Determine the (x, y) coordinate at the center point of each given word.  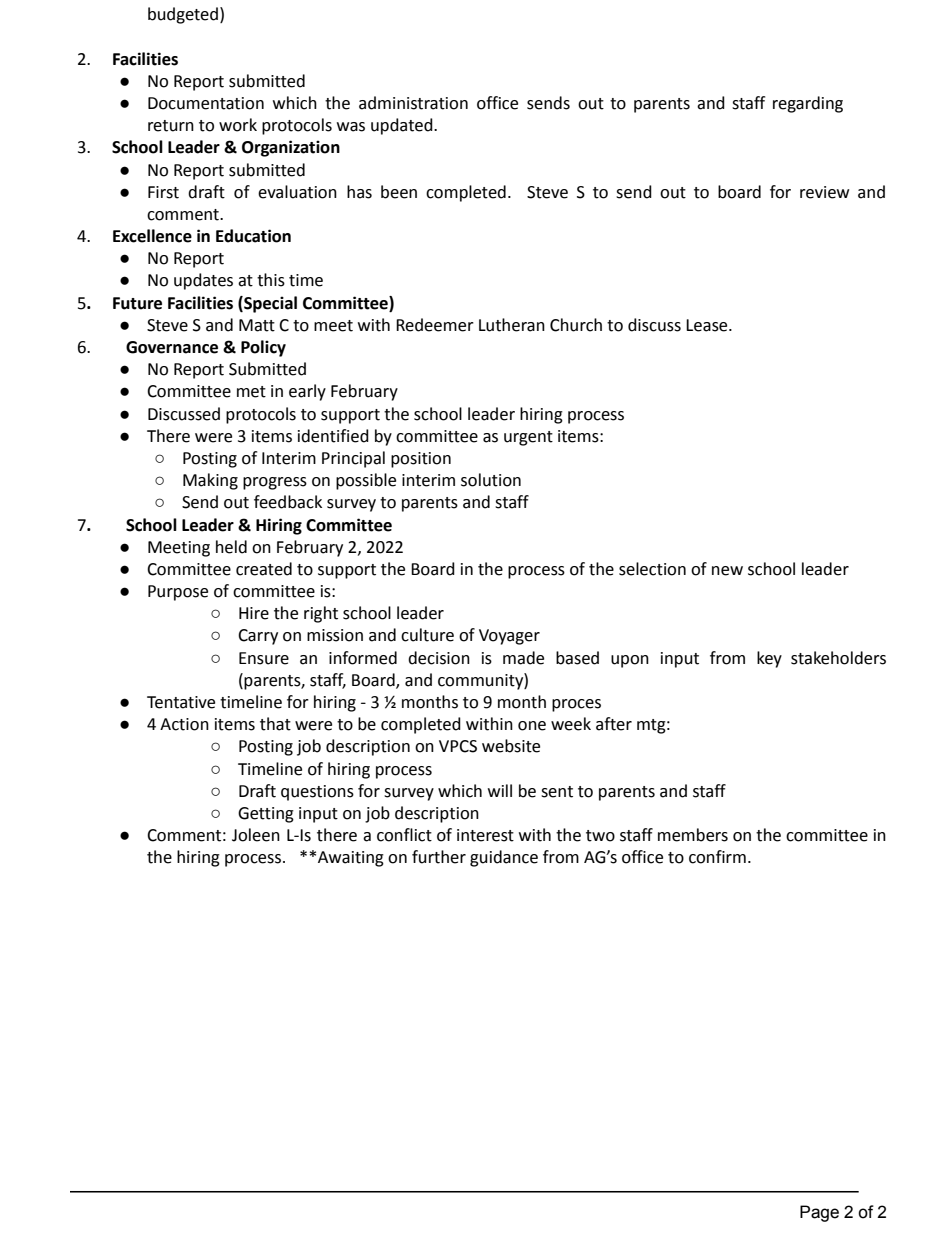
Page (819, 1213)
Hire (254, 613)
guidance (504, 858)
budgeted (183, 15)
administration (413, 103)
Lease (708, 325)
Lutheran (512, 325)
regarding (808, 104)
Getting (266, 815)
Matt (257, 325)
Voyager (509, 637)
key (769, 659)
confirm (717, 857)
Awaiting (351, 859)
